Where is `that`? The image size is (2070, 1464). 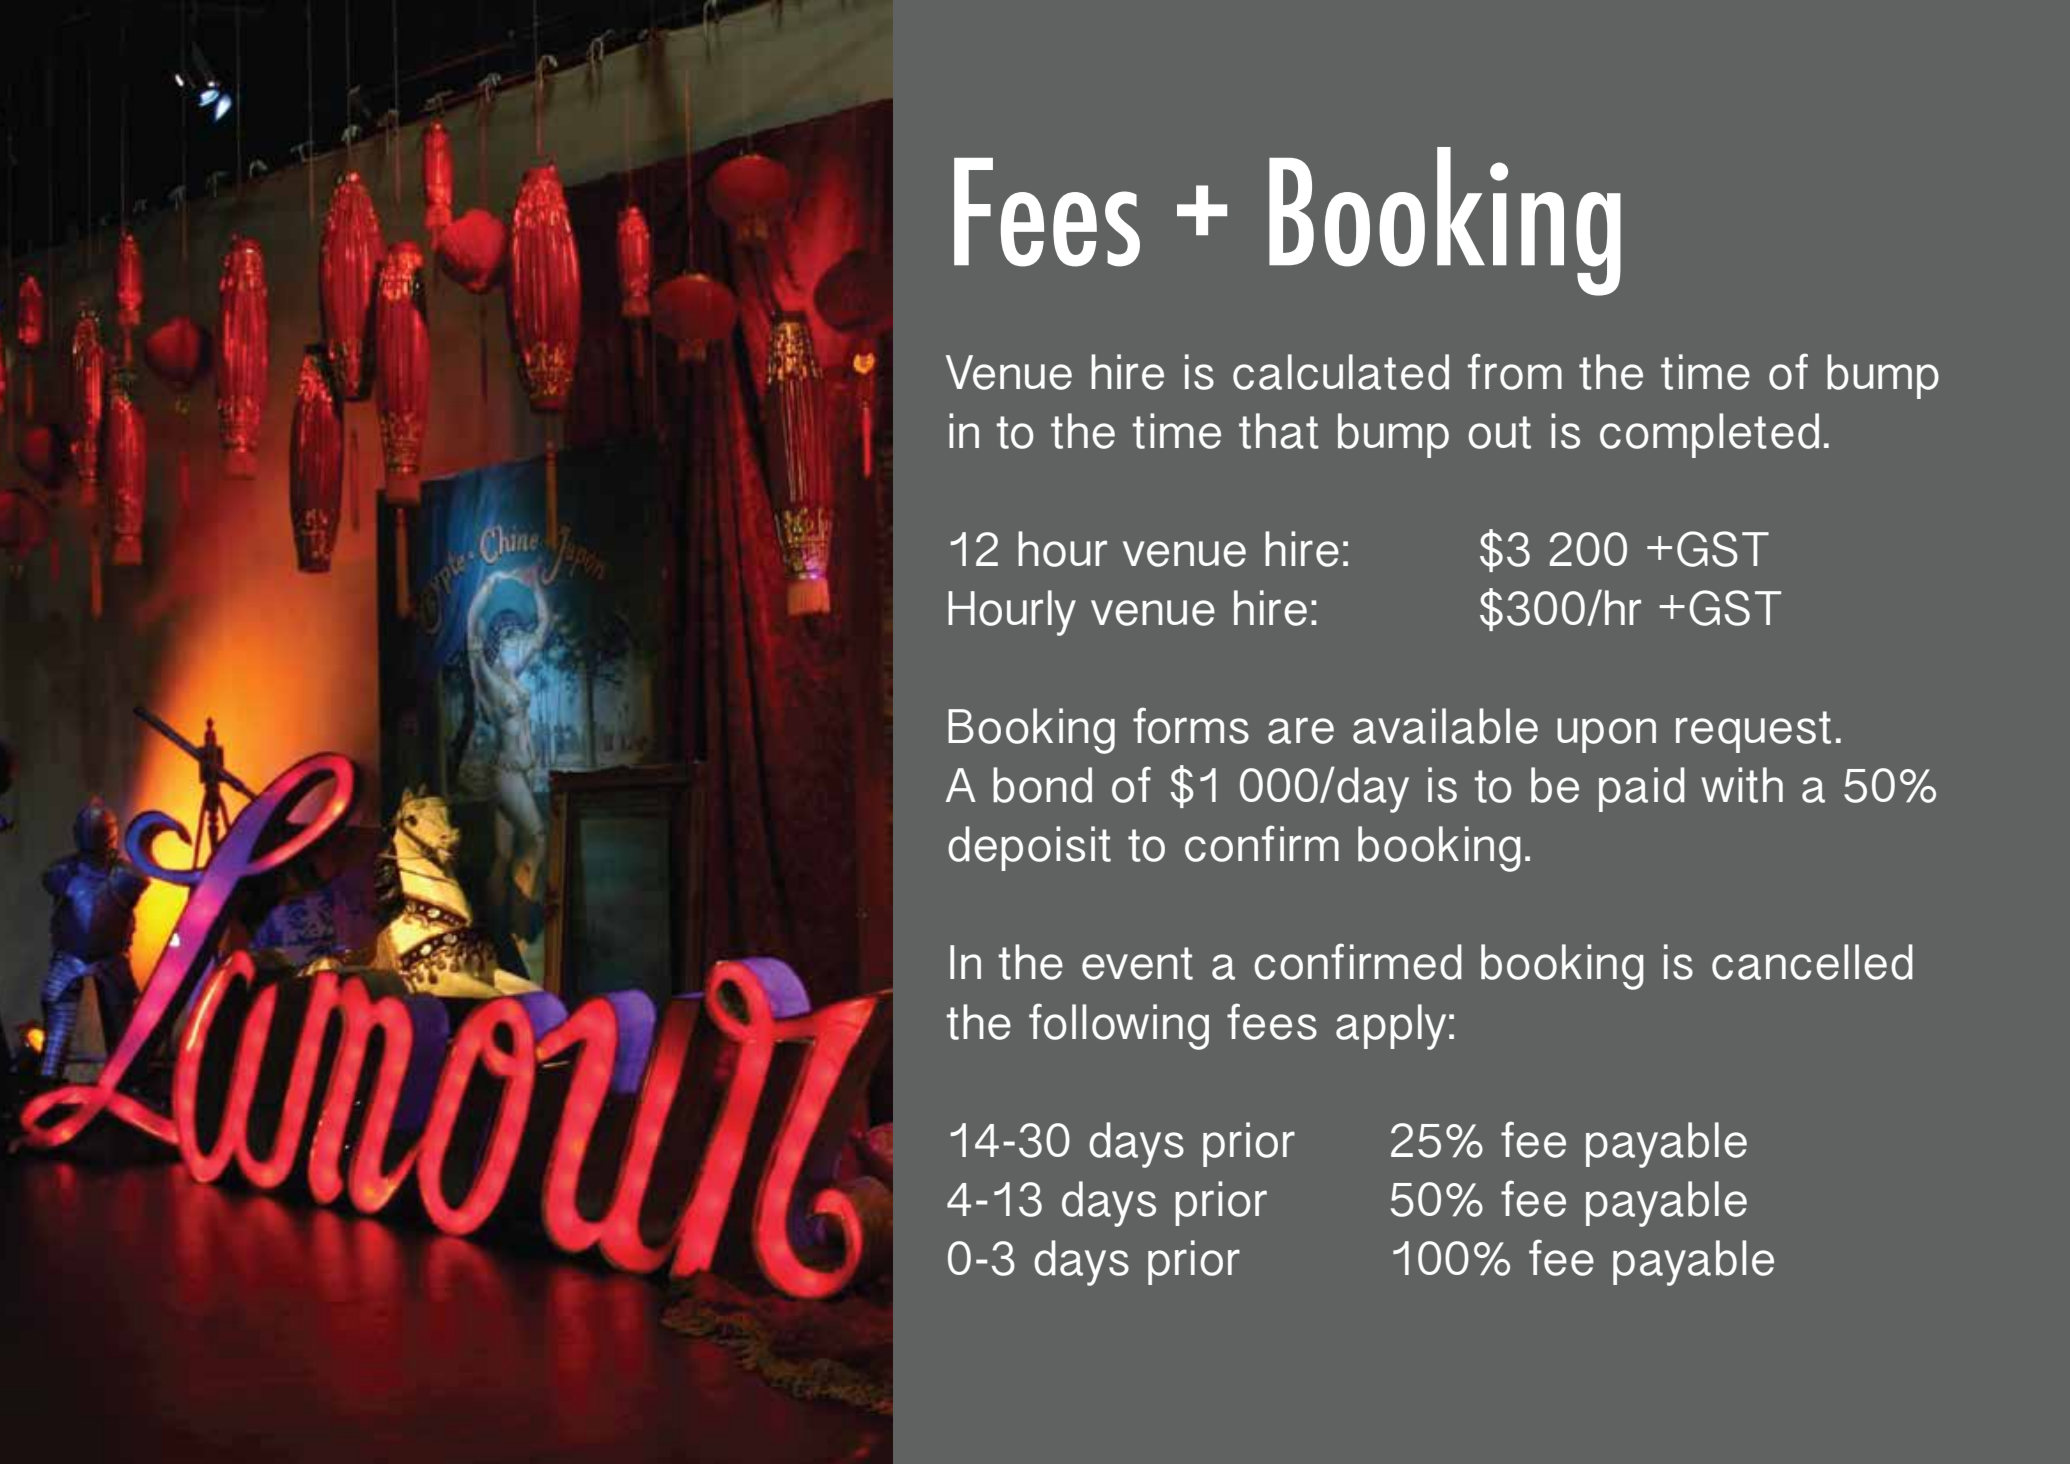
that is located at coordinates (1279, 431).
